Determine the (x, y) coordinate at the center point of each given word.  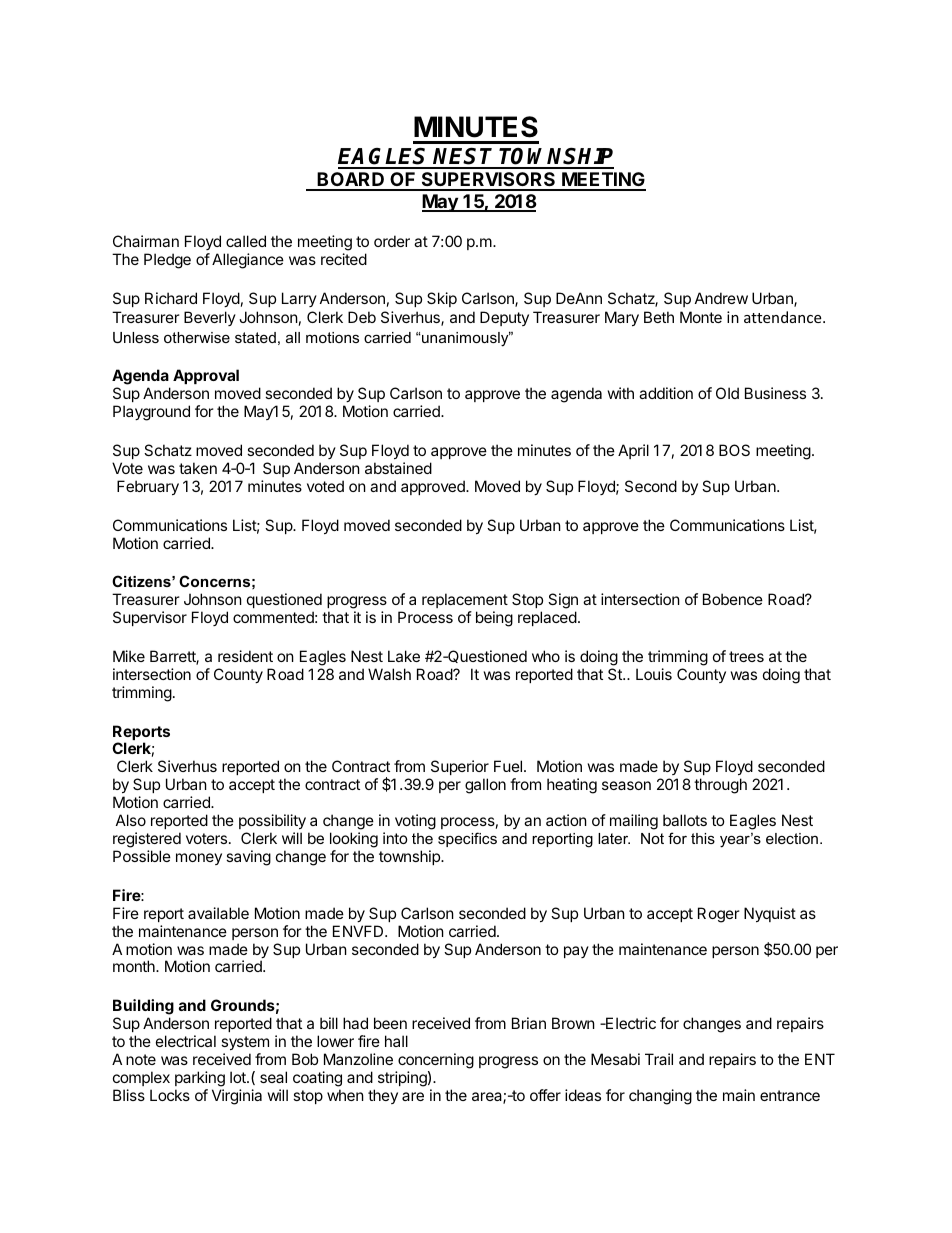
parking (200, 1079)
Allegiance (248, 261)
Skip (442, 299)
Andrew (721, 298)
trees (746, 656)
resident (245, 656)
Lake (404, 656)
